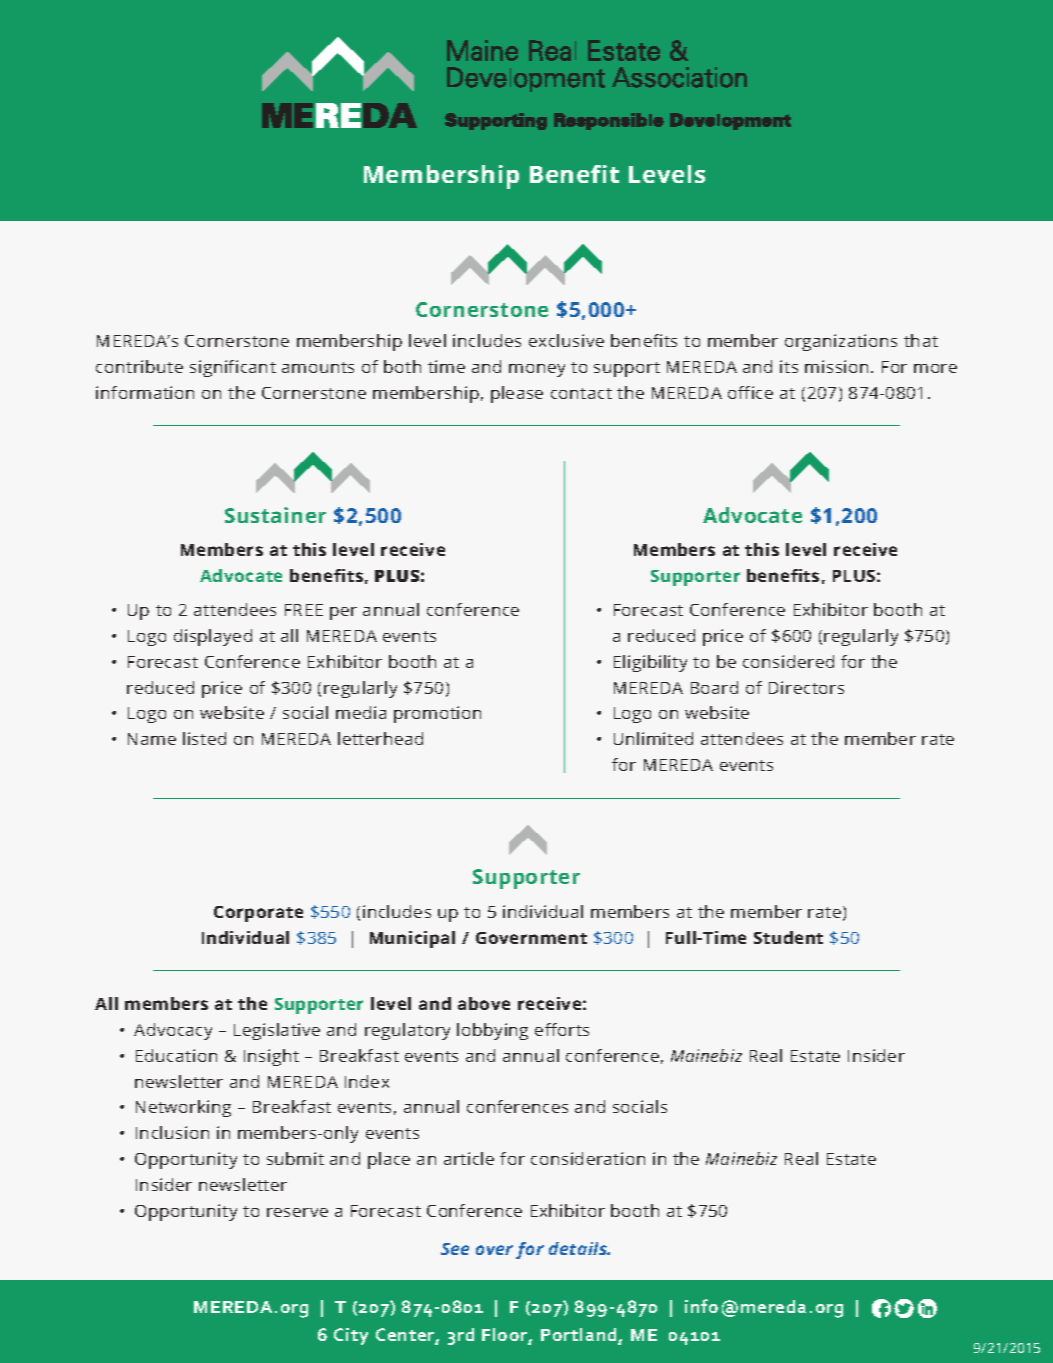 Image resolution: width=1053 pixels, height=1363 pixels. I want to click on consideration, so click(588, 1158).
